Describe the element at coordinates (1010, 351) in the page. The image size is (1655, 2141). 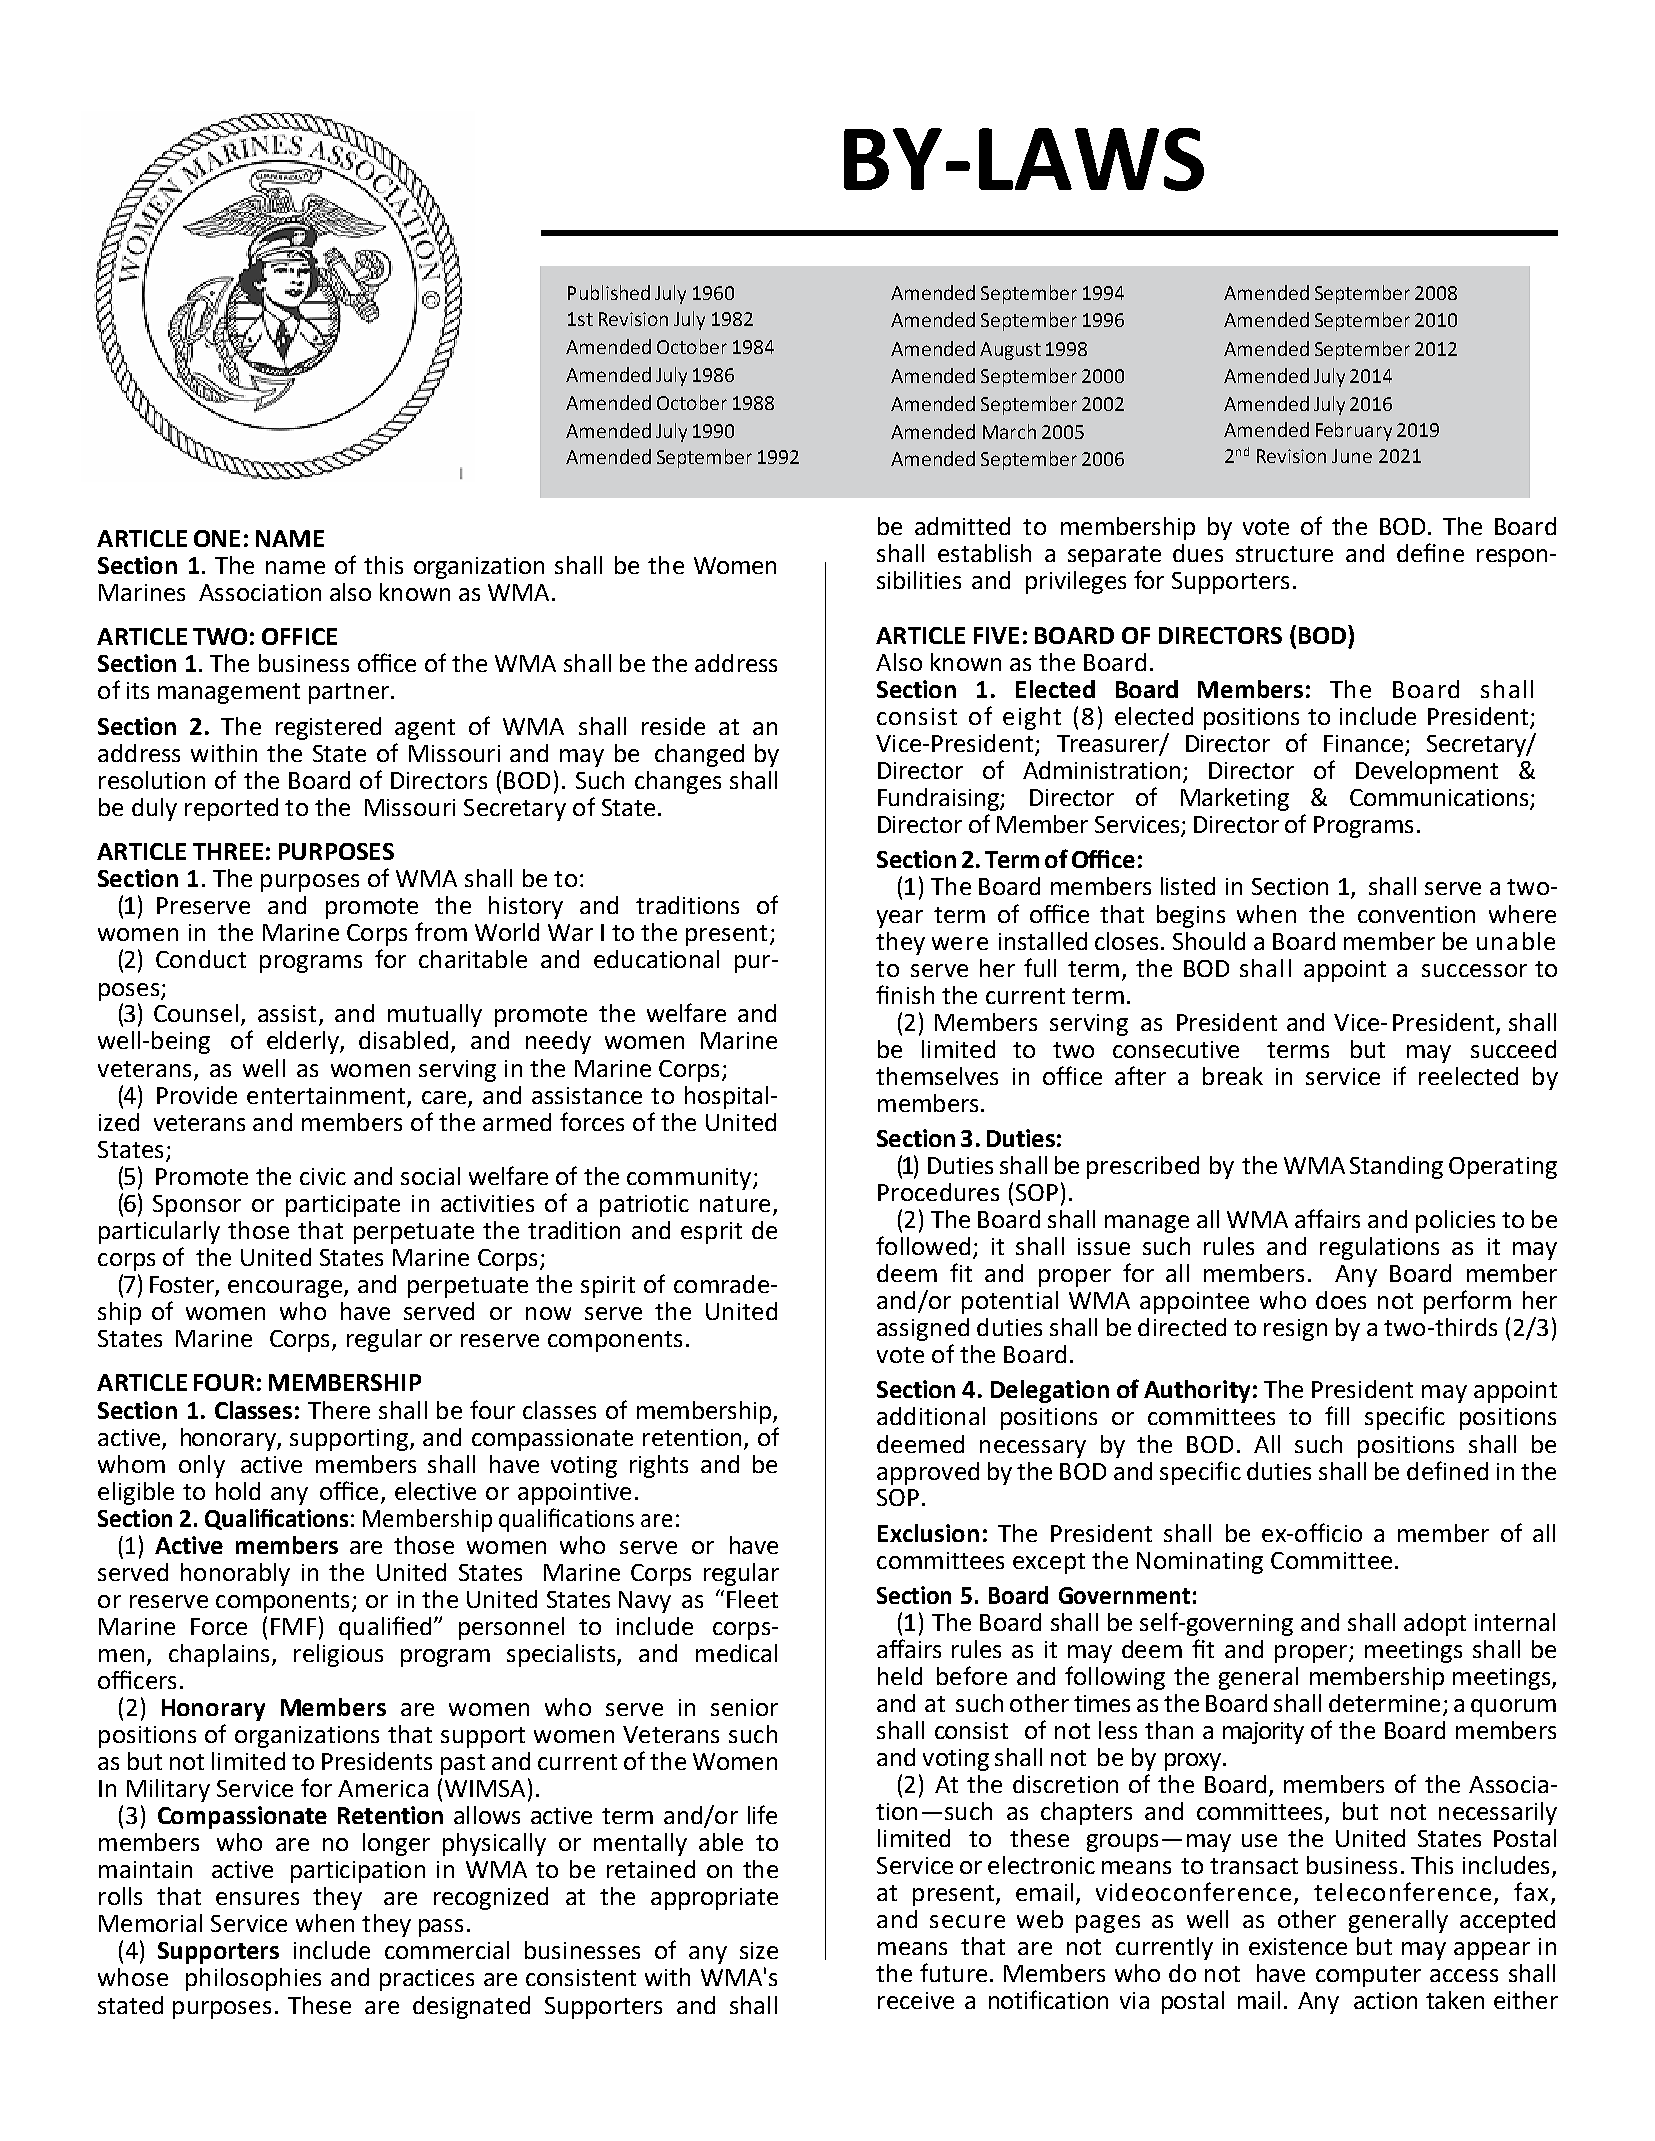
I see `August` at that location.
